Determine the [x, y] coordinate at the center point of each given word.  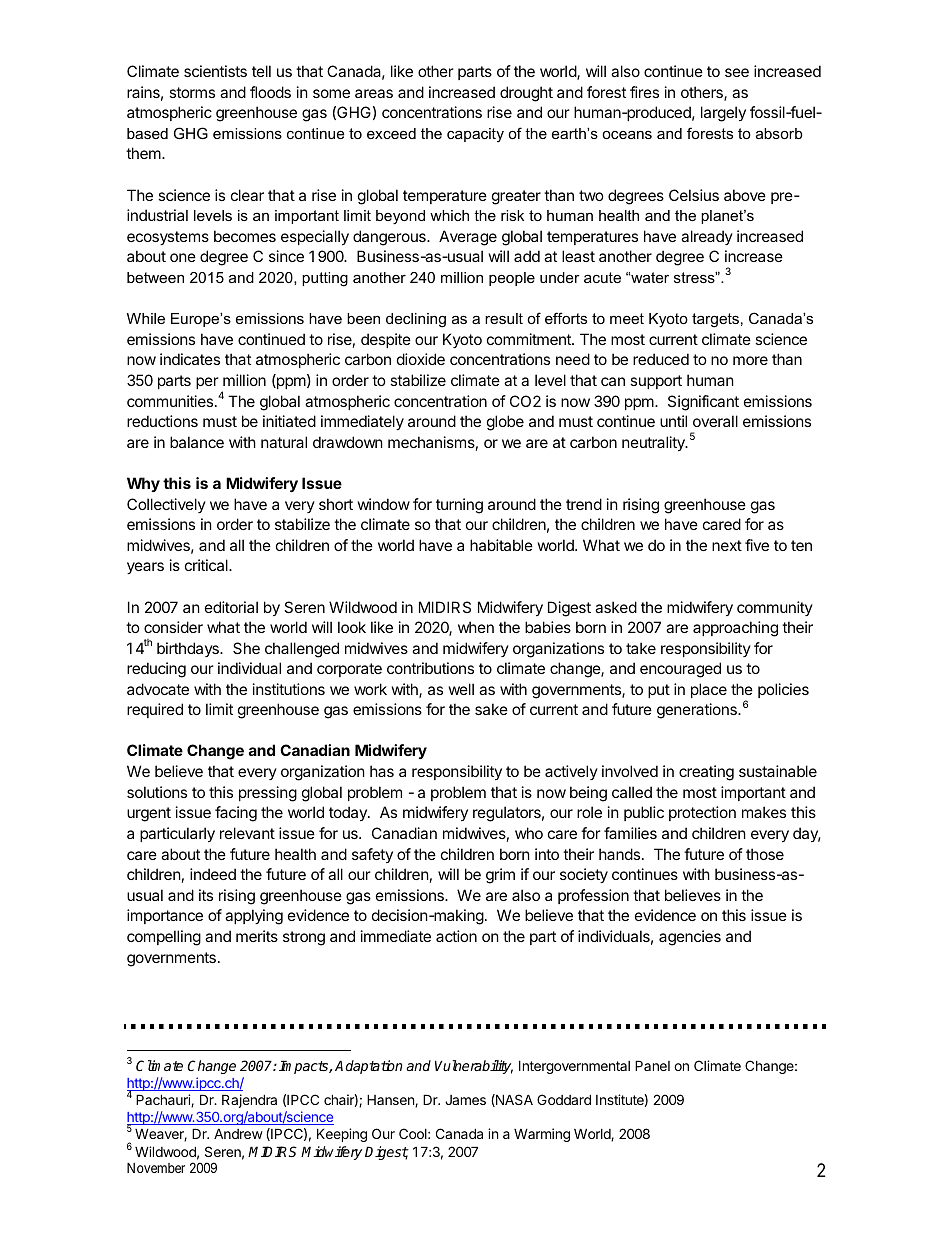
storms [192, 92]
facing [236, 814]
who [529, 833]
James [465, 1100]
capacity [475, 135]
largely [723, 114]
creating [706, 773]
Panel [652, 1065]
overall [715, 421]
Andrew [238, 1133]
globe [505, 423]
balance [197, 442]
